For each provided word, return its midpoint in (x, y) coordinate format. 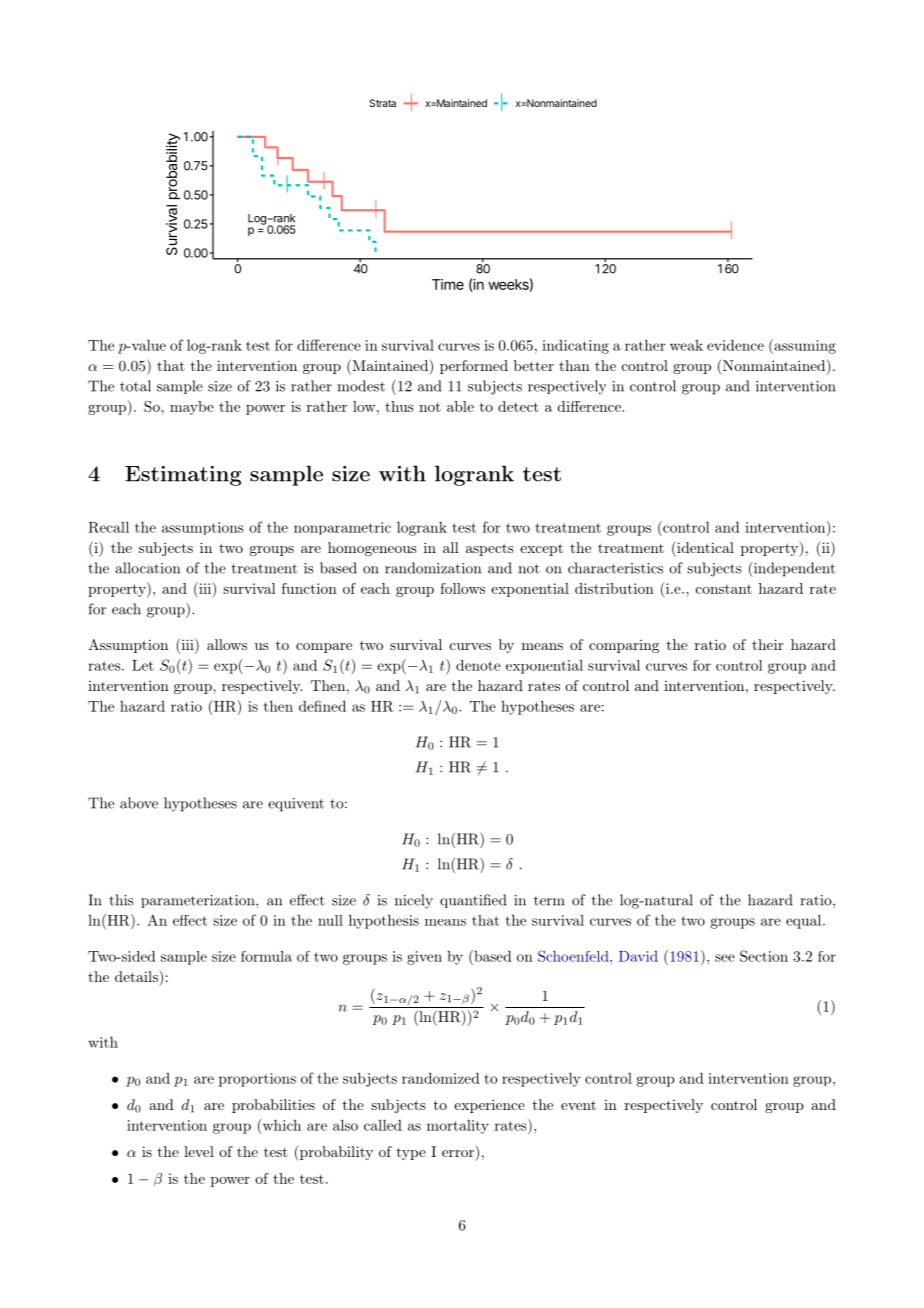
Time (448, 284)
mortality (458, 1127)
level (199, 1151)
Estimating (183, 476)
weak (686, 345)
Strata (382, 103)
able (460, 406)
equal (803, 922)
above (139, 803)
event (578, 1105)
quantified (473, 901)
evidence (735, 345)
